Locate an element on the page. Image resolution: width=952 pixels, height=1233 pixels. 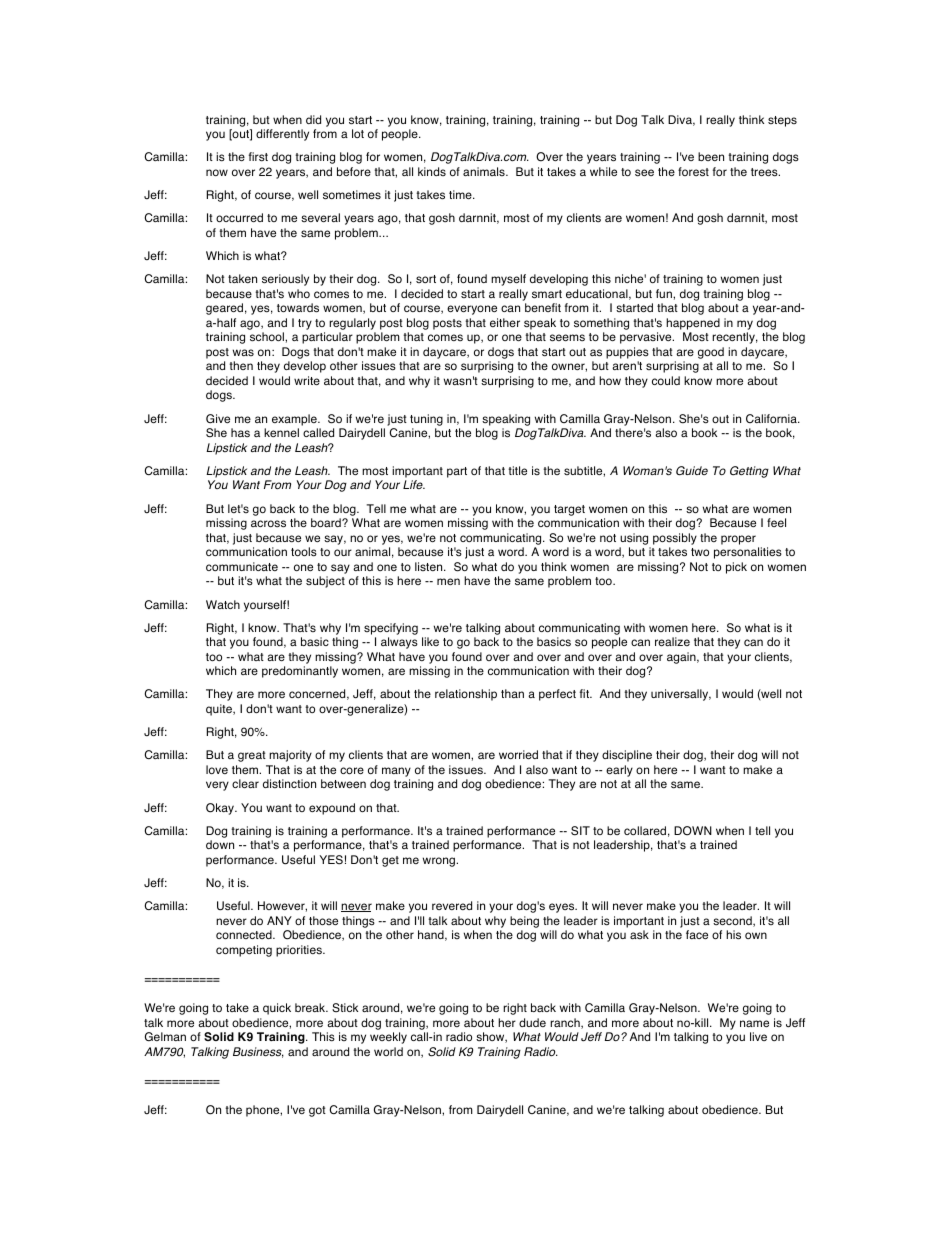
world is located at coordinates (388, 1051).
